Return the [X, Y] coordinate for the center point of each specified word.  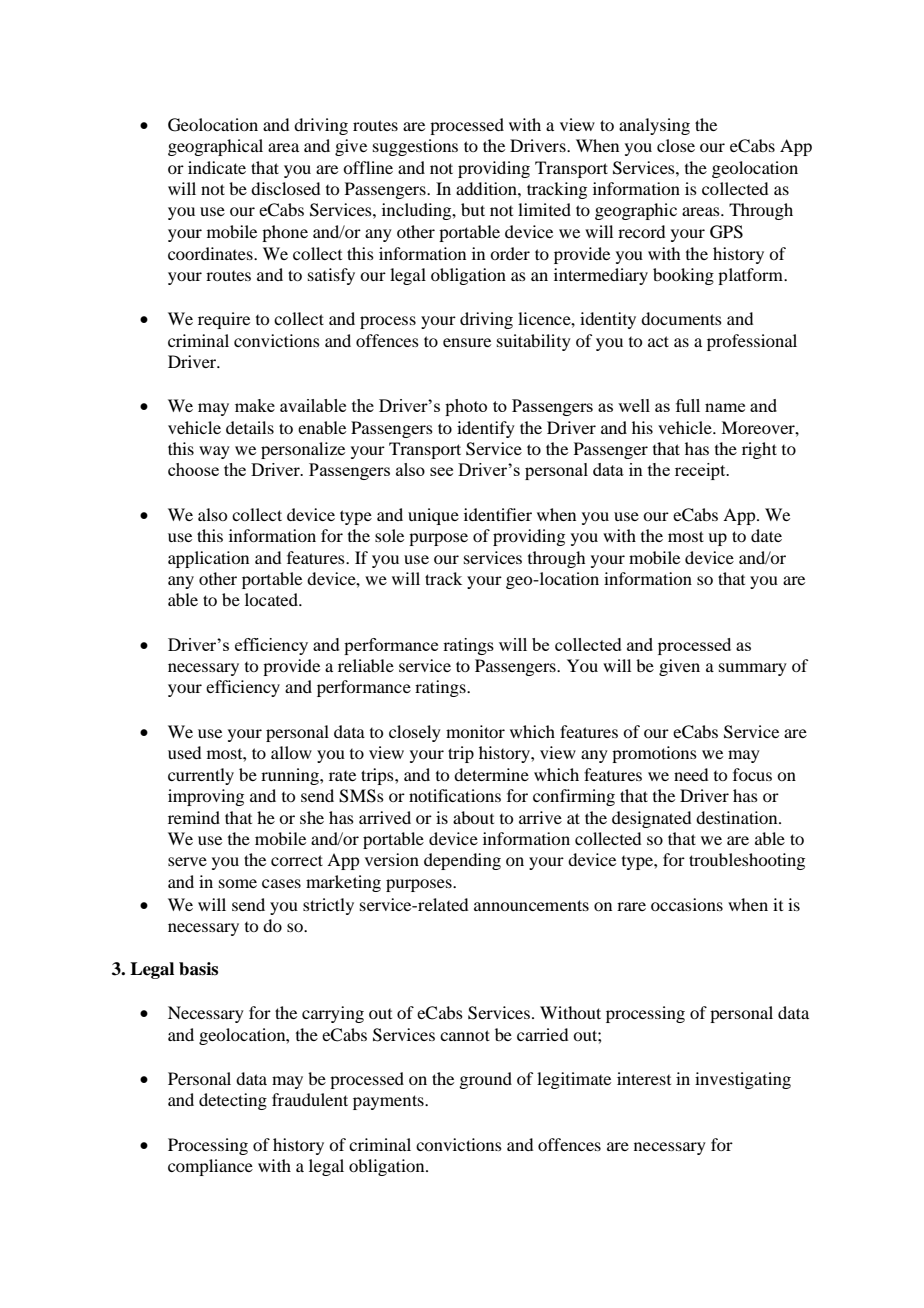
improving [206, 797]
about [473, 817]
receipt [701, 471]
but [473, 209]
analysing [654, 126]
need [691, 774]
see [441, 471]
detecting [233, 1101]
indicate [217, 167]
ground [485, 1080]
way [214, 452]
